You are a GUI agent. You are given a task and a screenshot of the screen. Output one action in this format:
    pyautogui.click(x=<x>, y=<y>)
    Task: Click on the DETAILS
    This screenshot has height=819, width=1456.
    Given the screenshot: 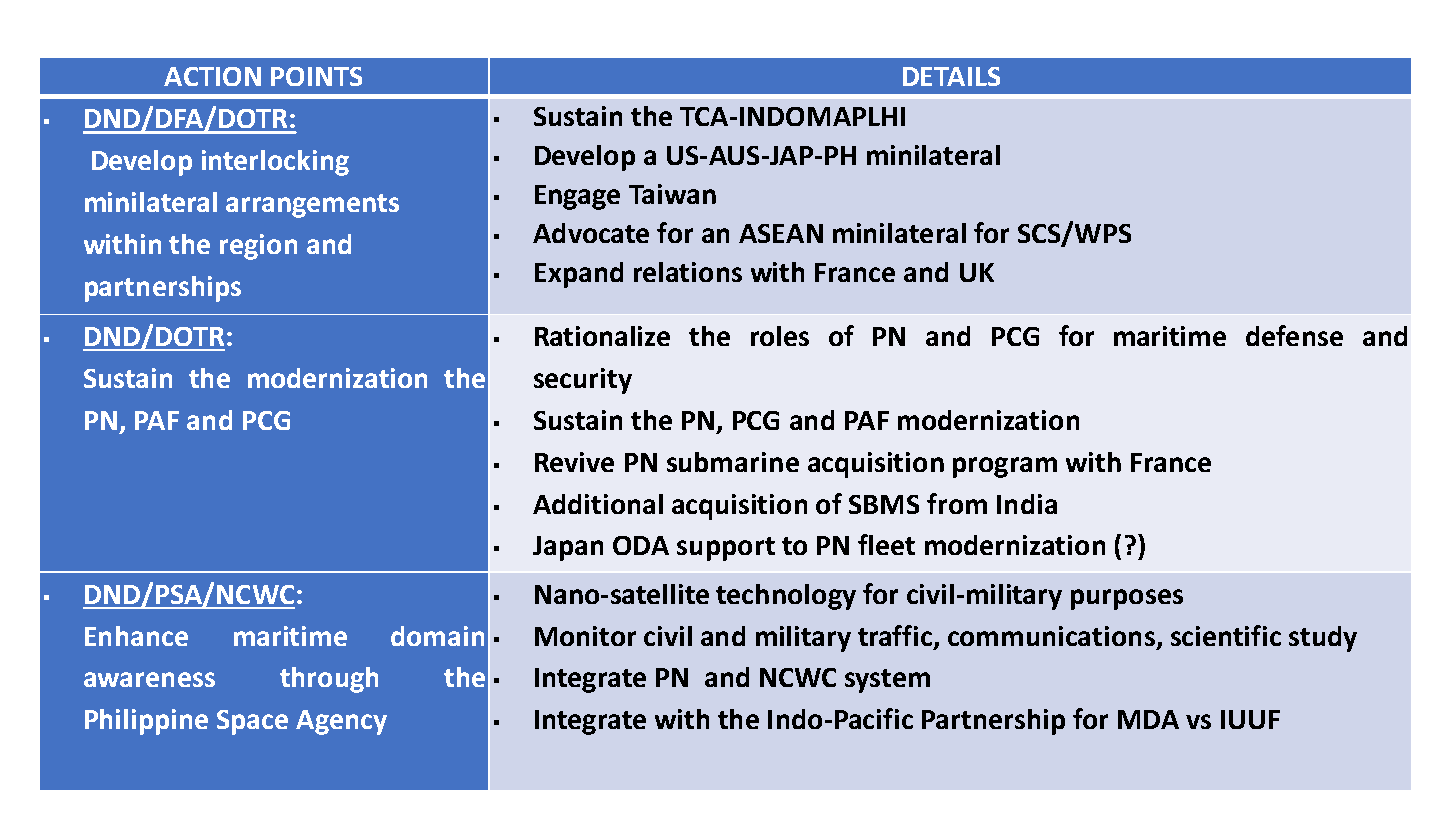 What is the action you would take?
    pyautogui.click(x=951, y=76)
